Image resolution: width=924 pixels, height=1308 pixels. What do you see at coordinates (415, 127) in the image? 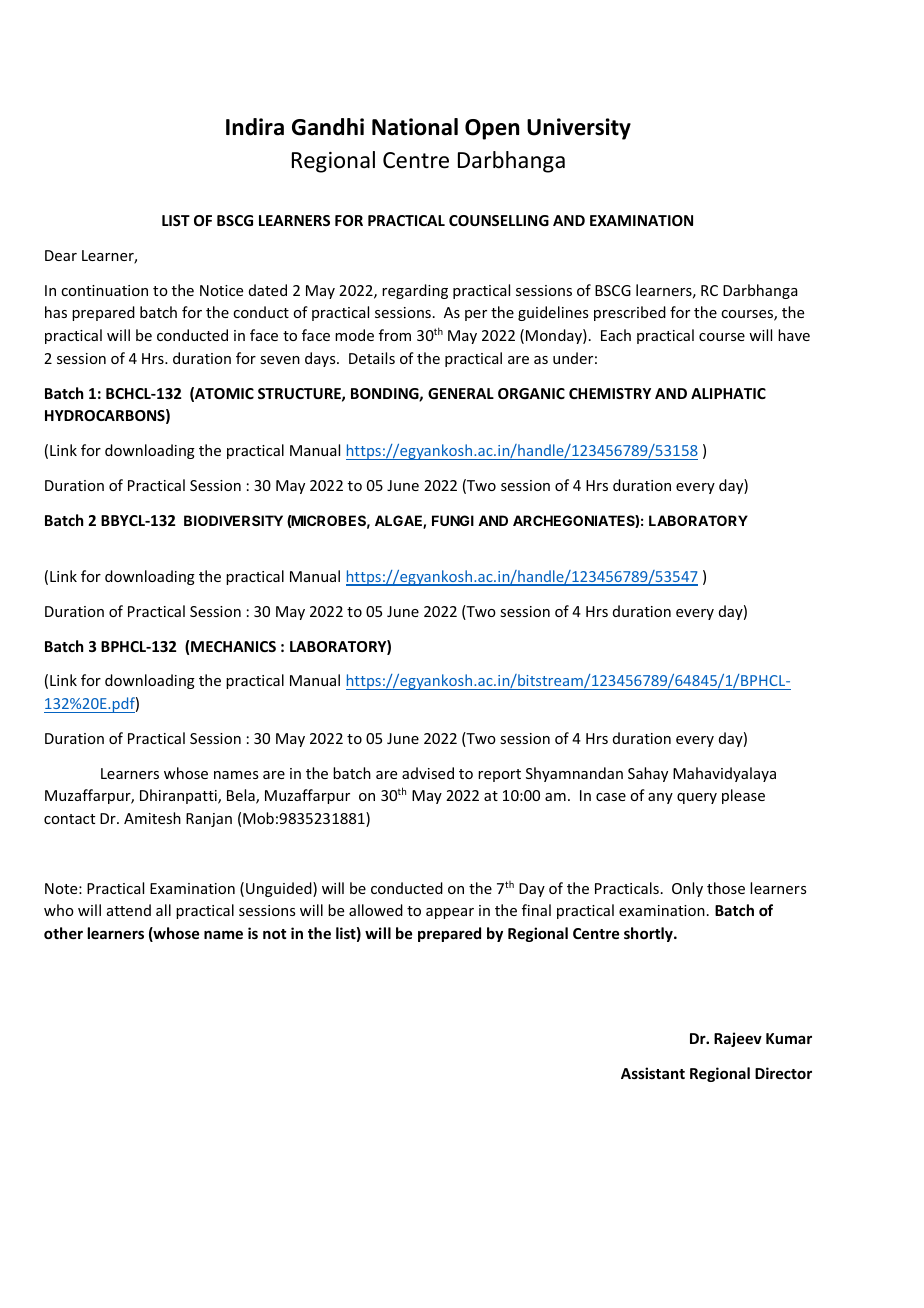
I see `National` at bounding box center [415, 127].
